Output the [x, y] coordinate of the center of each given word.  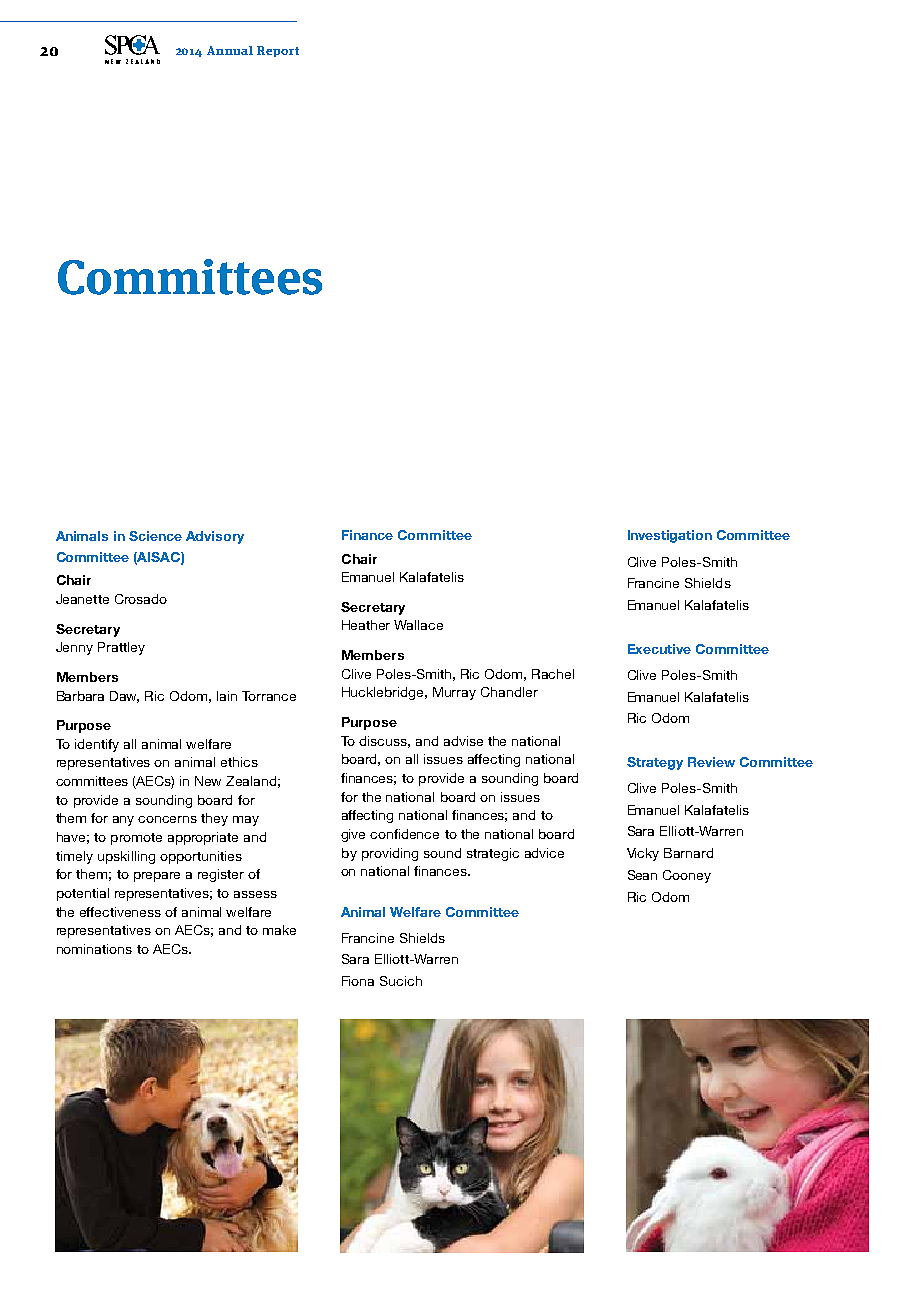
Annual [230, 50]
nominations [94, 949]
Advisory [215, 537]
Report [278, 51]
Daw [124, 697]
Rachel [553, 674]
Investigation [670, 536]
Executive [659, 649]
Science [155, 536]
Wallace [418, 625]
